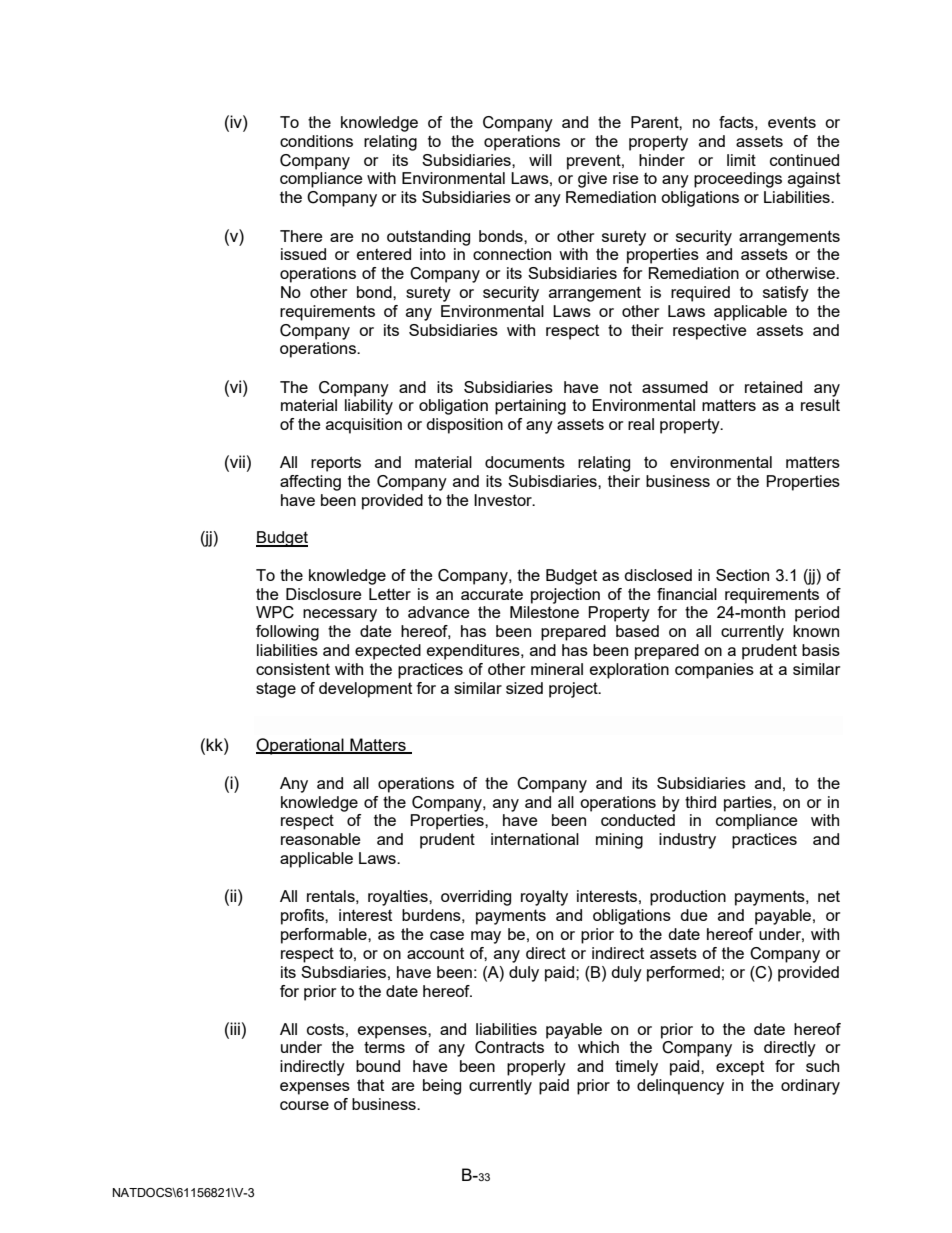 The width and height of the image is (952, 1233). Describe the element at coordinates (540, 160) in the image. I see `will` at that location.
